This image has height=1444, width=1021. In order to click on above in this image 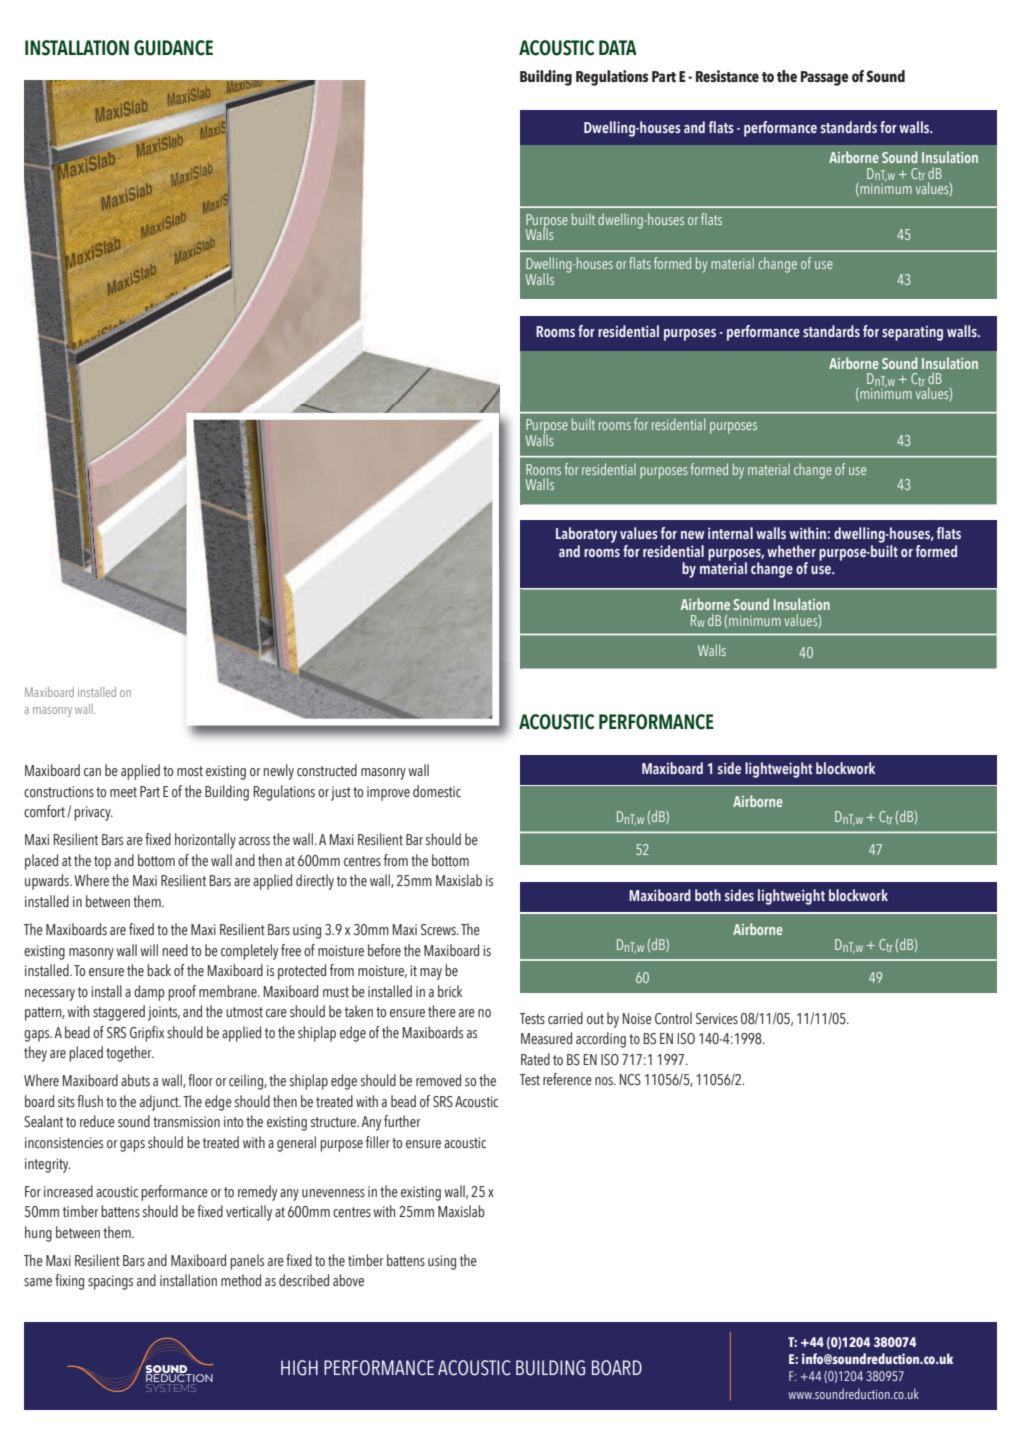, I will do `click(348, 1280)`.
